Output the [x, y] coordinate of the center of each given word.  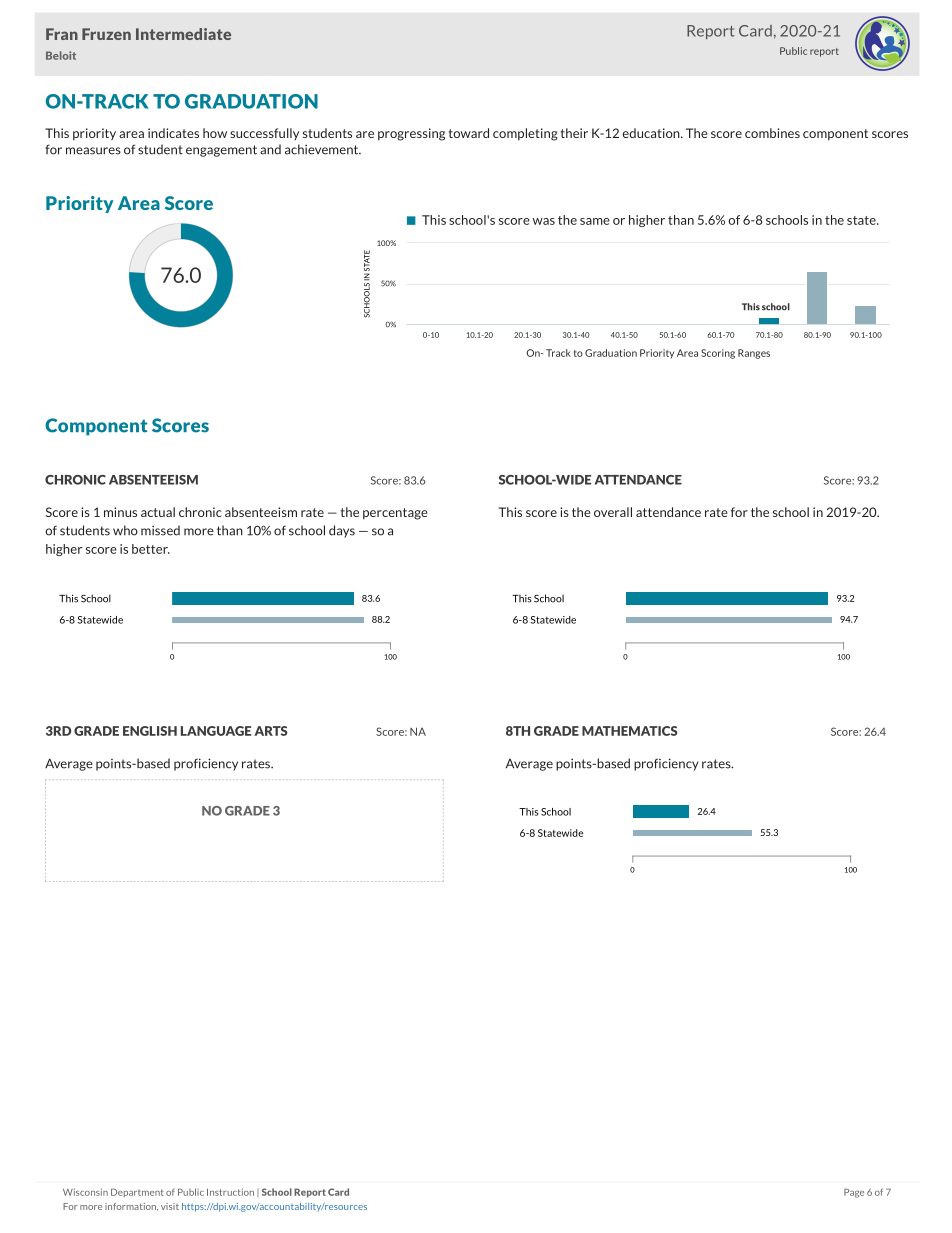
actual [158, 512]
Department [137, 1192]
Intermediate [183, 34]
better [151, 549]
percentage [395, 514]
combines [772, 133]
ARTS [271, 731]
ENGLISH [150, 731]
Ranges [754, 354]
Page [854, 1193]
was [543, 221]
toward [469, 133]
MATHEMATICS [630, 731]
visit [170, 1206]
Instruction [230, 1192]
